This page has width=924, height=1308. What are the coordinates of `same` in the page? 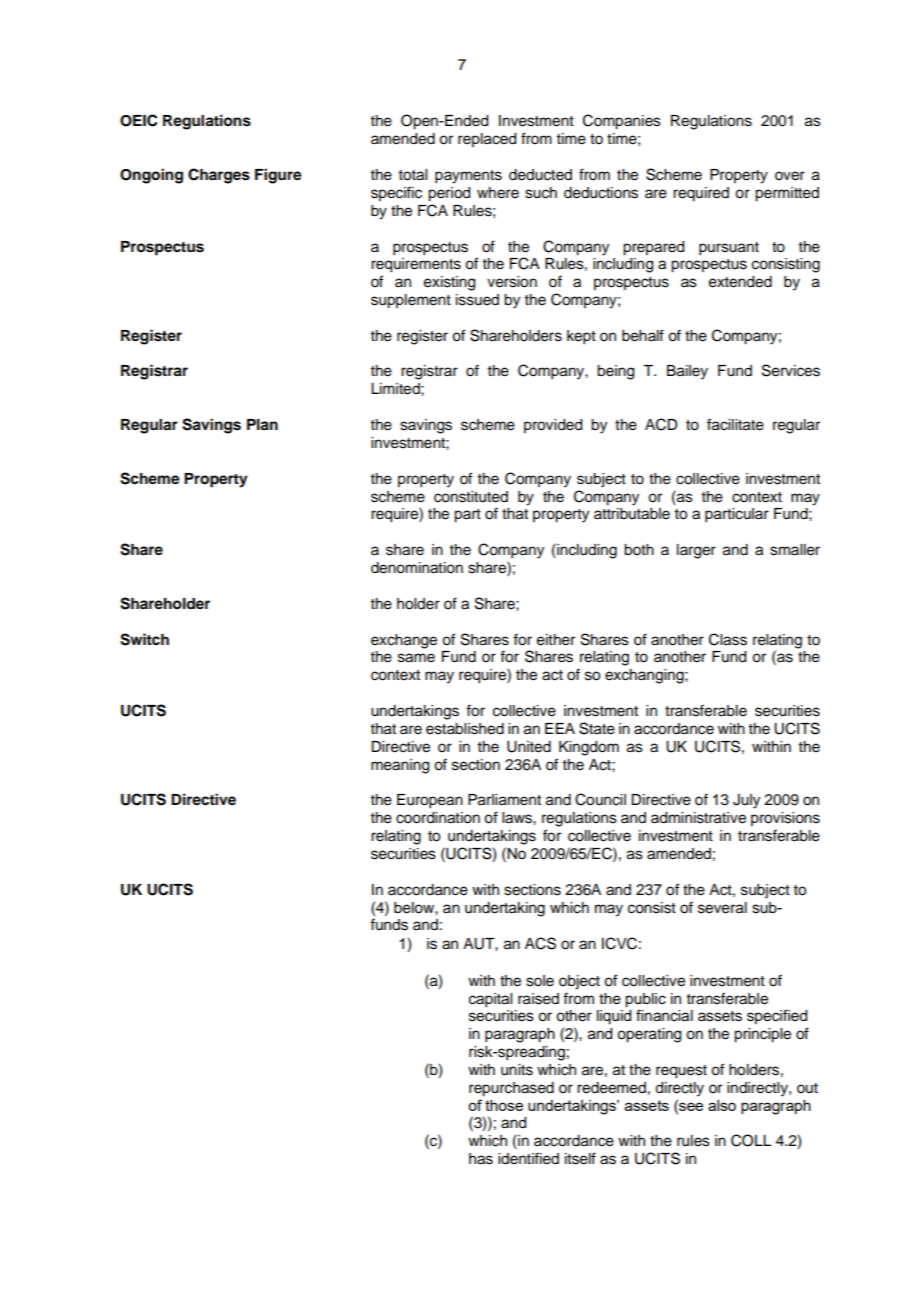 It's located at (416, 658).
